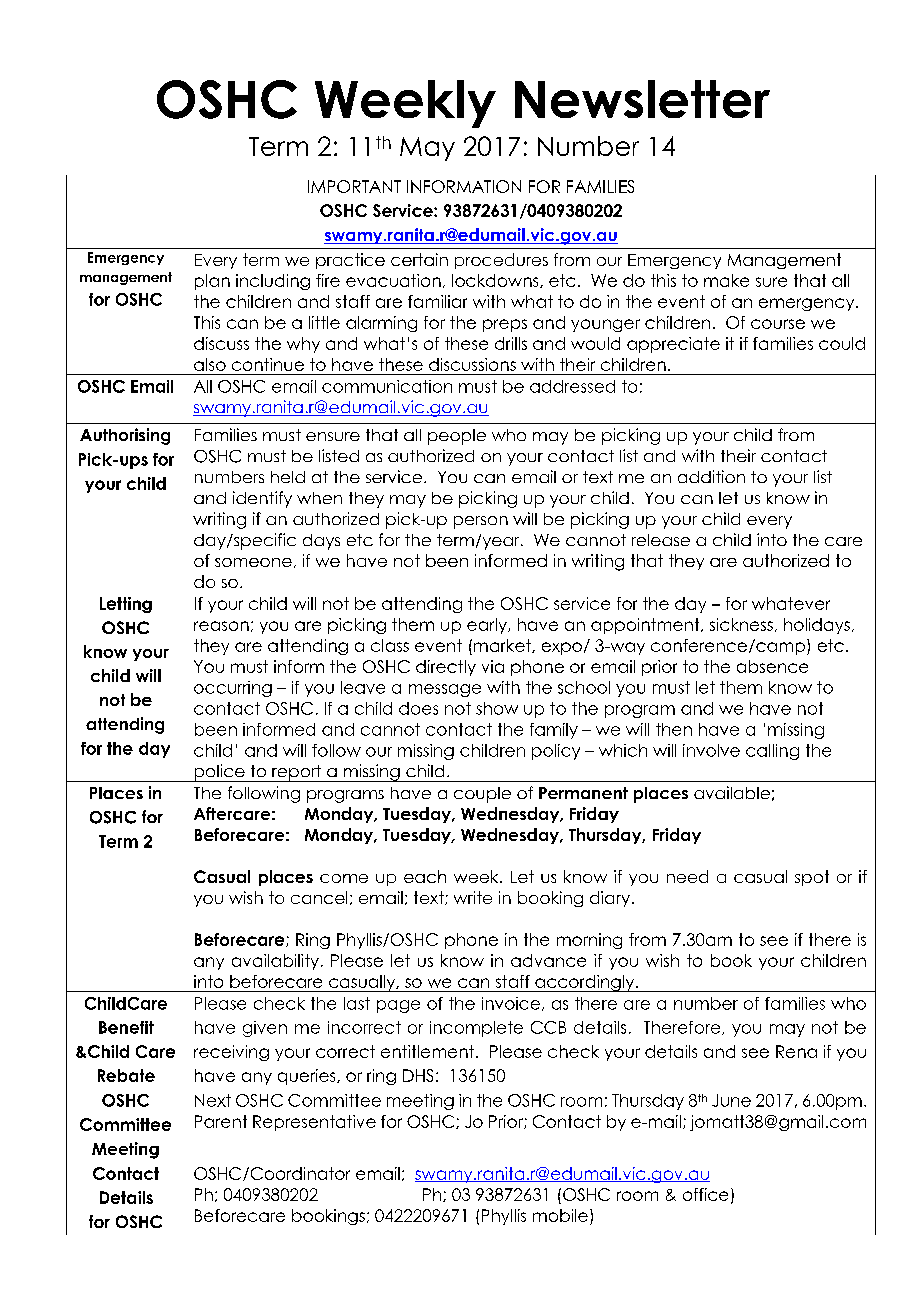  What do you see at coordinates (772, 666) in the image?
I see `absence` at bounding box center [772, 666].
